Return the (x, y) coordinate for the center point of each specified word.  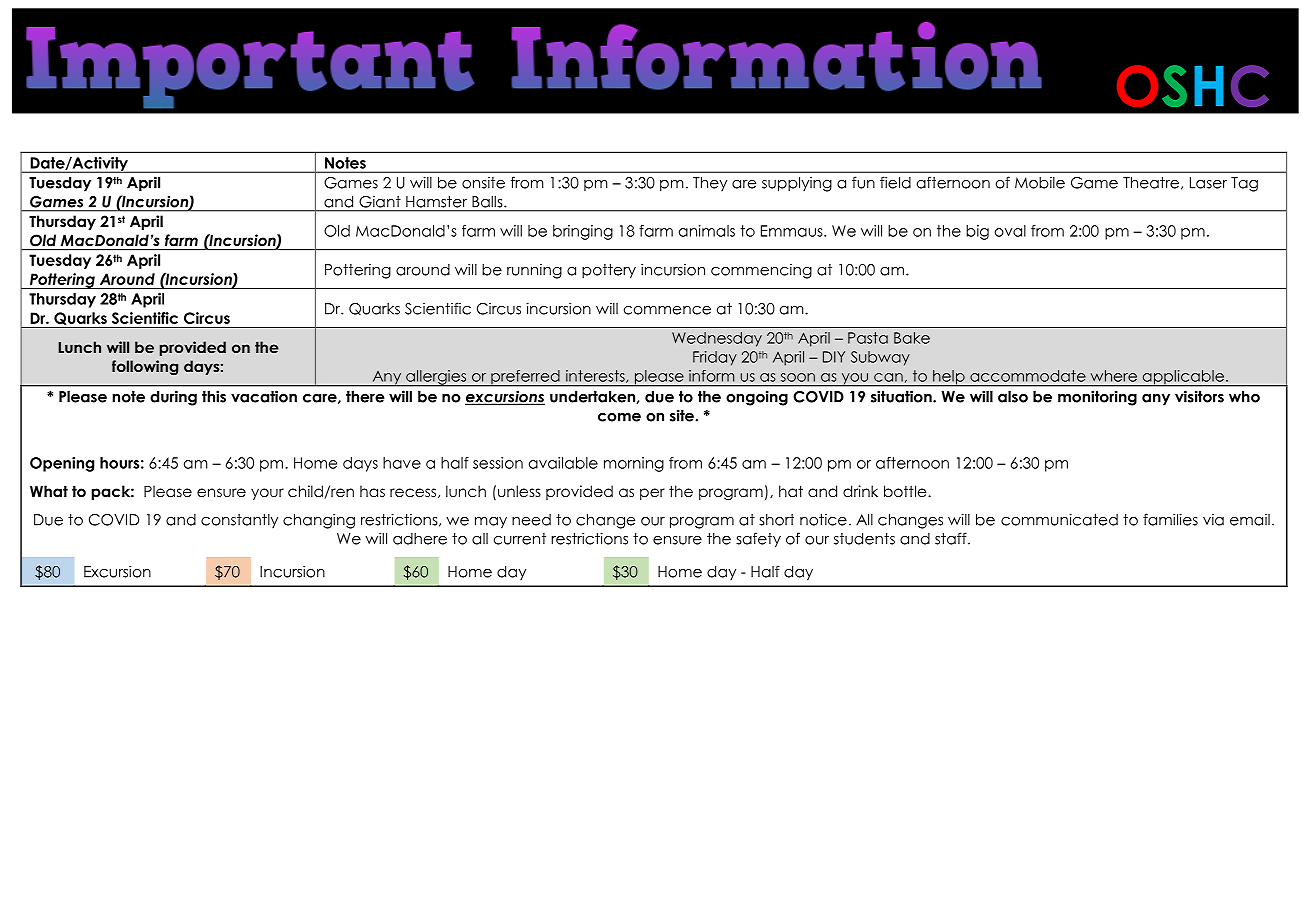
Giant (379, 202)
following (145, 367)
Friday (715, 358)
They (710, 184)
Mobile (1040, 182)
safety (758, 540)
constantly (239, 521)
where (1114, 376)
